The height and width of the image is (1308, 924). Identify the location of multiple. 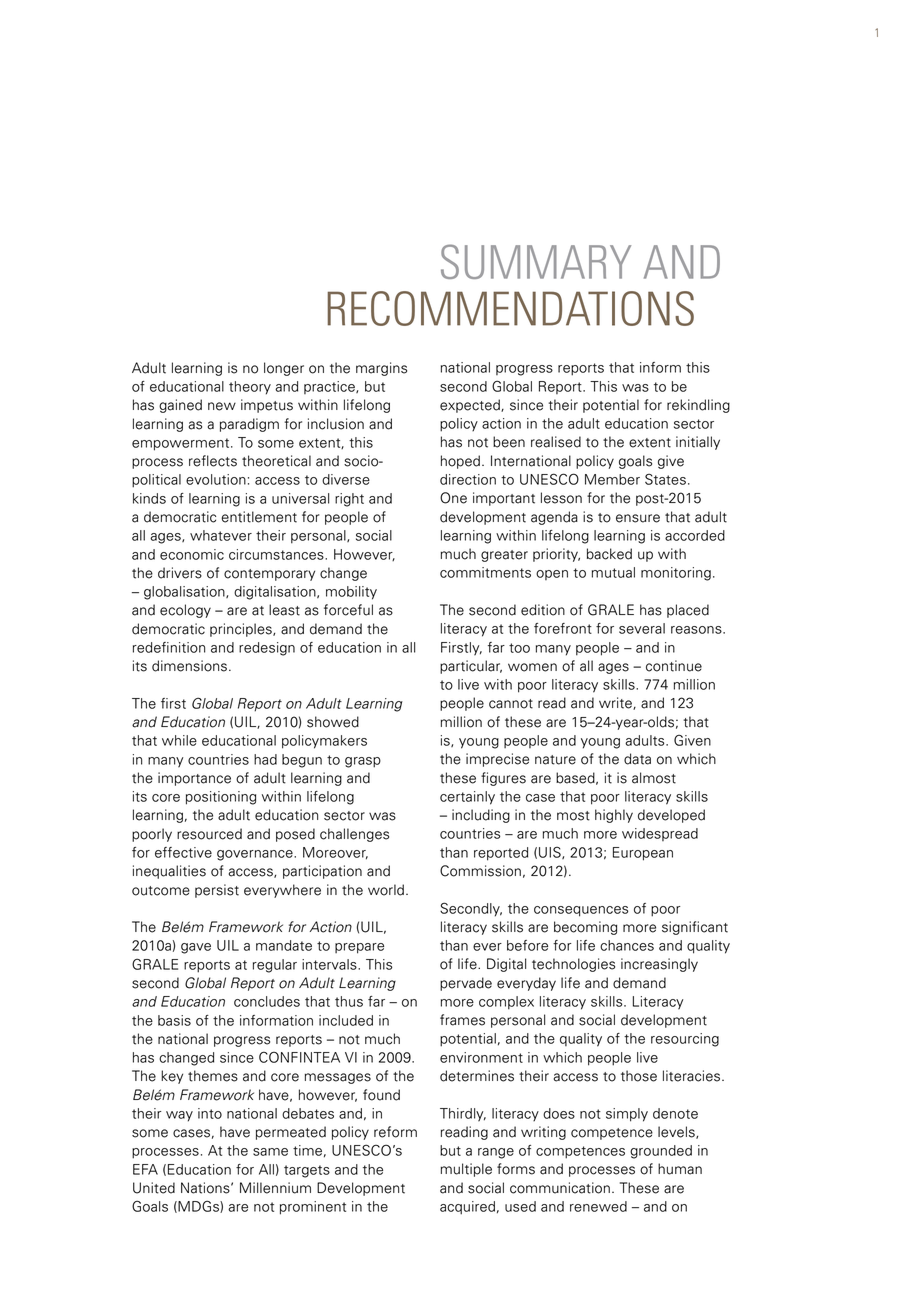
(466, 1170).
